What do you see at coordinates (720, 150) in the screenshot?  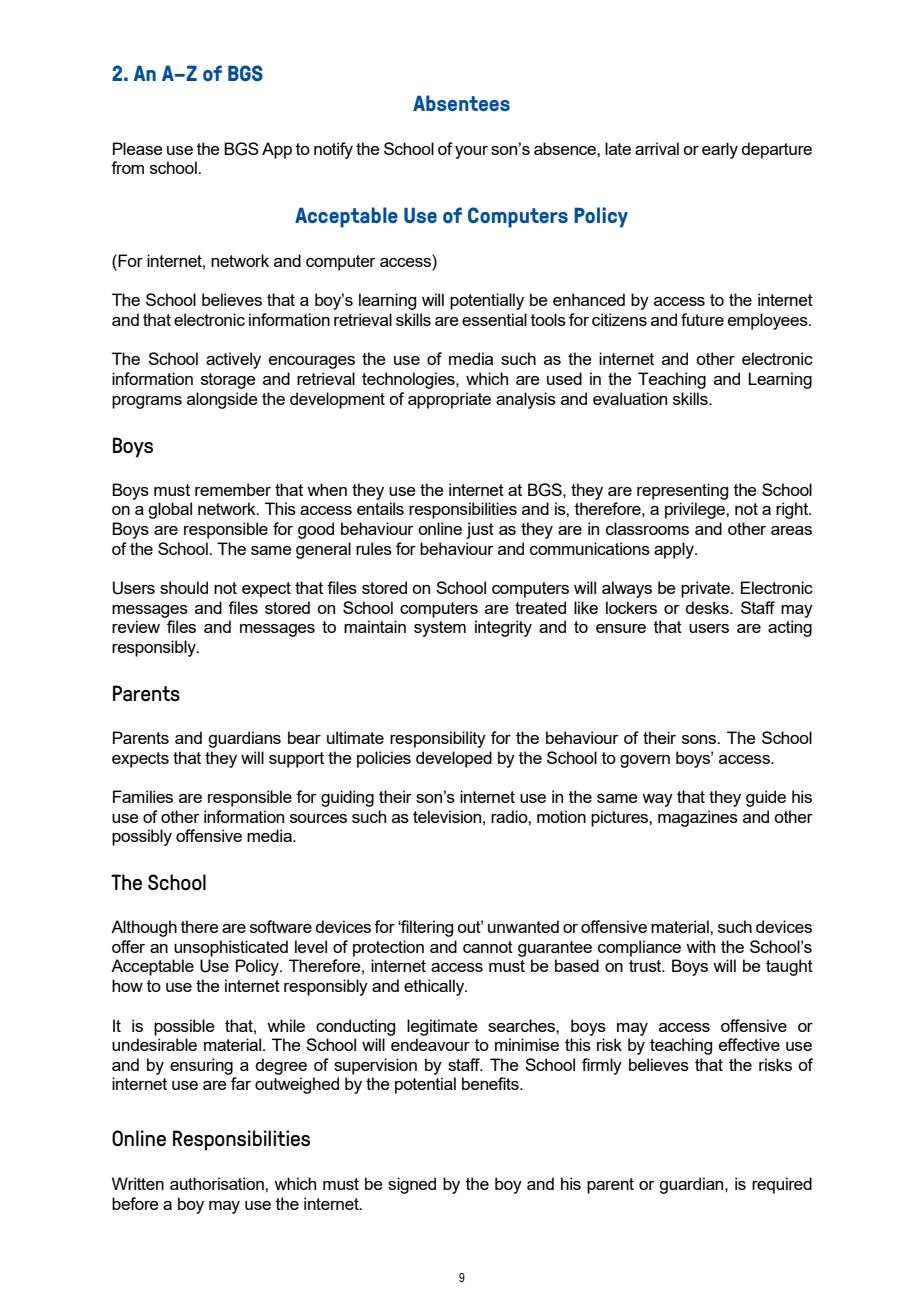 I see `early` at bounding box center [720, 150].
